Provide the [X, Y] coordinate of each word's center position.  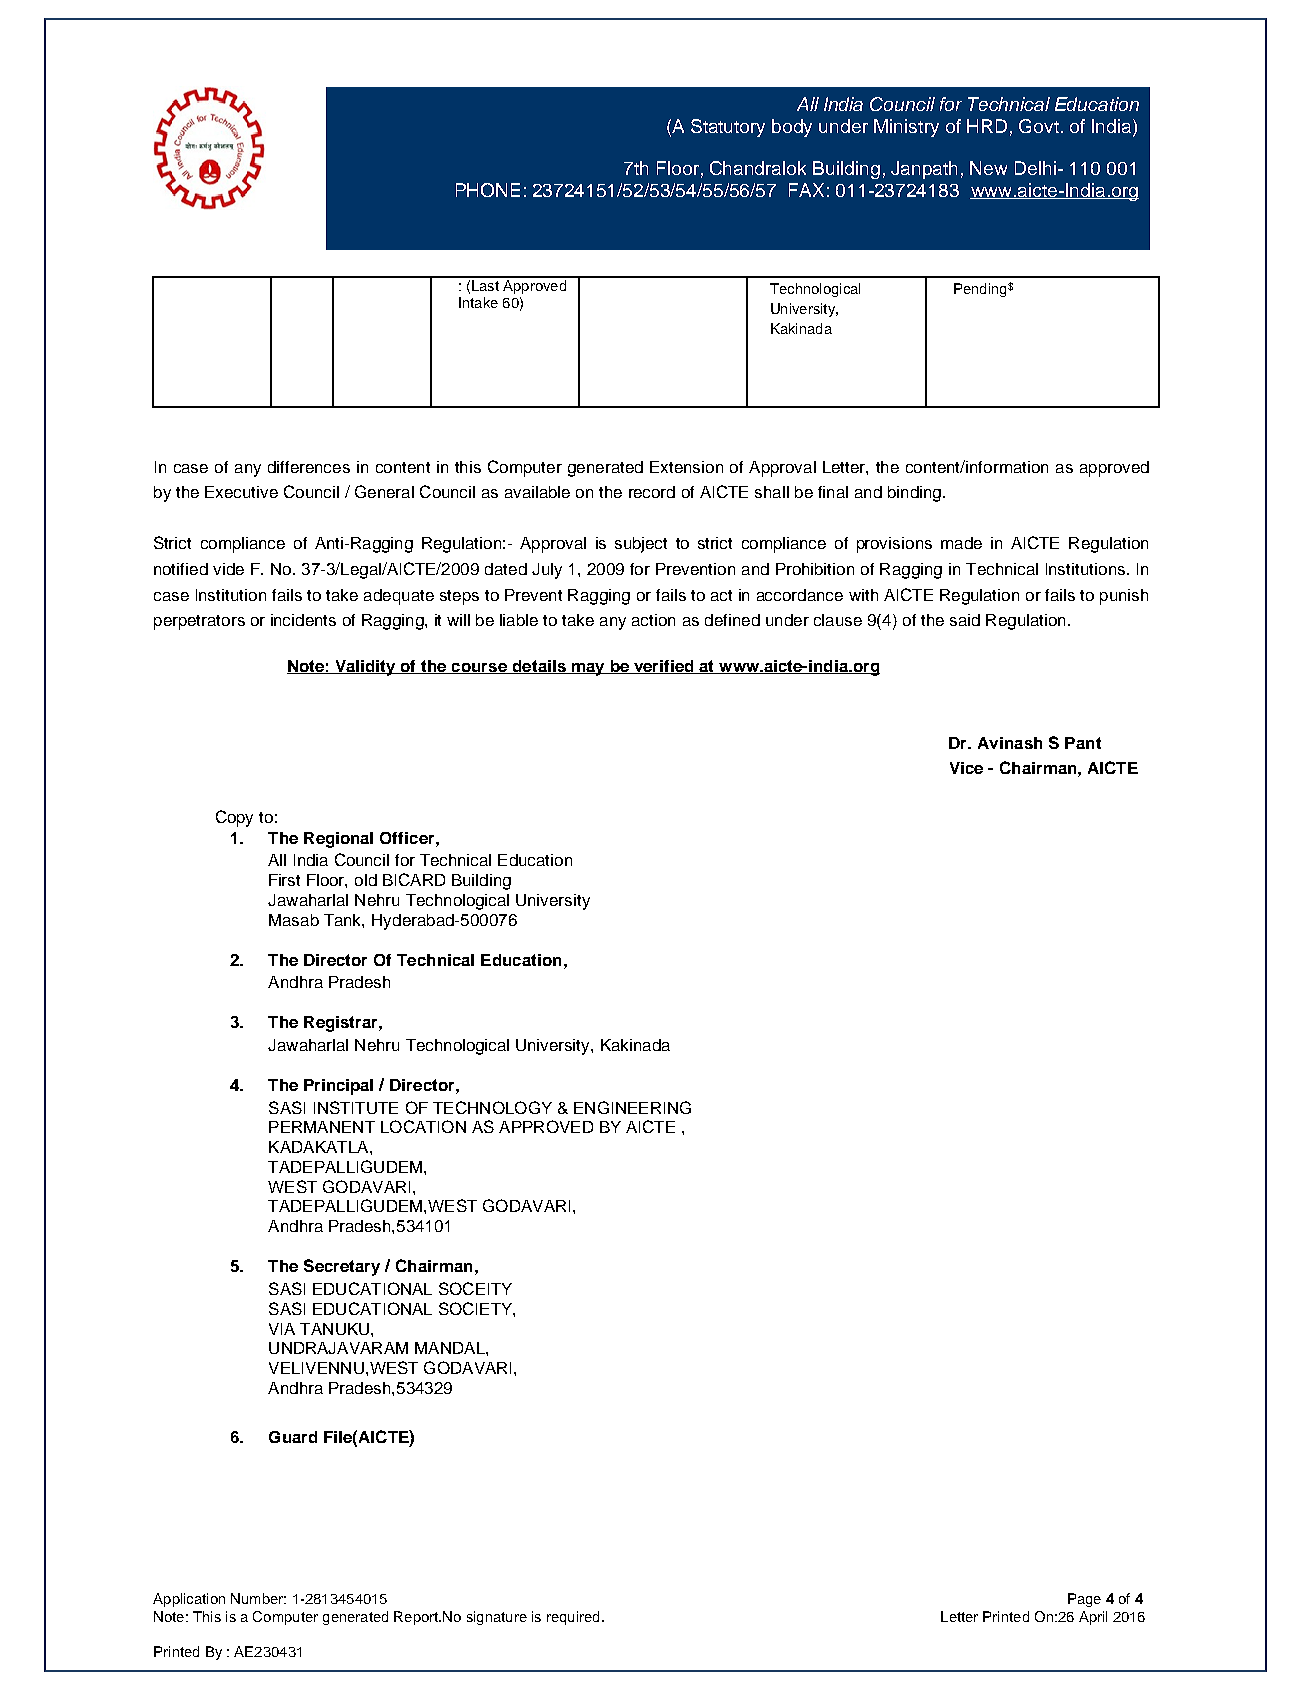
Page [1084, 1600]
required [573, 1618]
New [988, 168]
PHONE [488, 190]
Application [189, 1600]
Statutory [728, 128]
